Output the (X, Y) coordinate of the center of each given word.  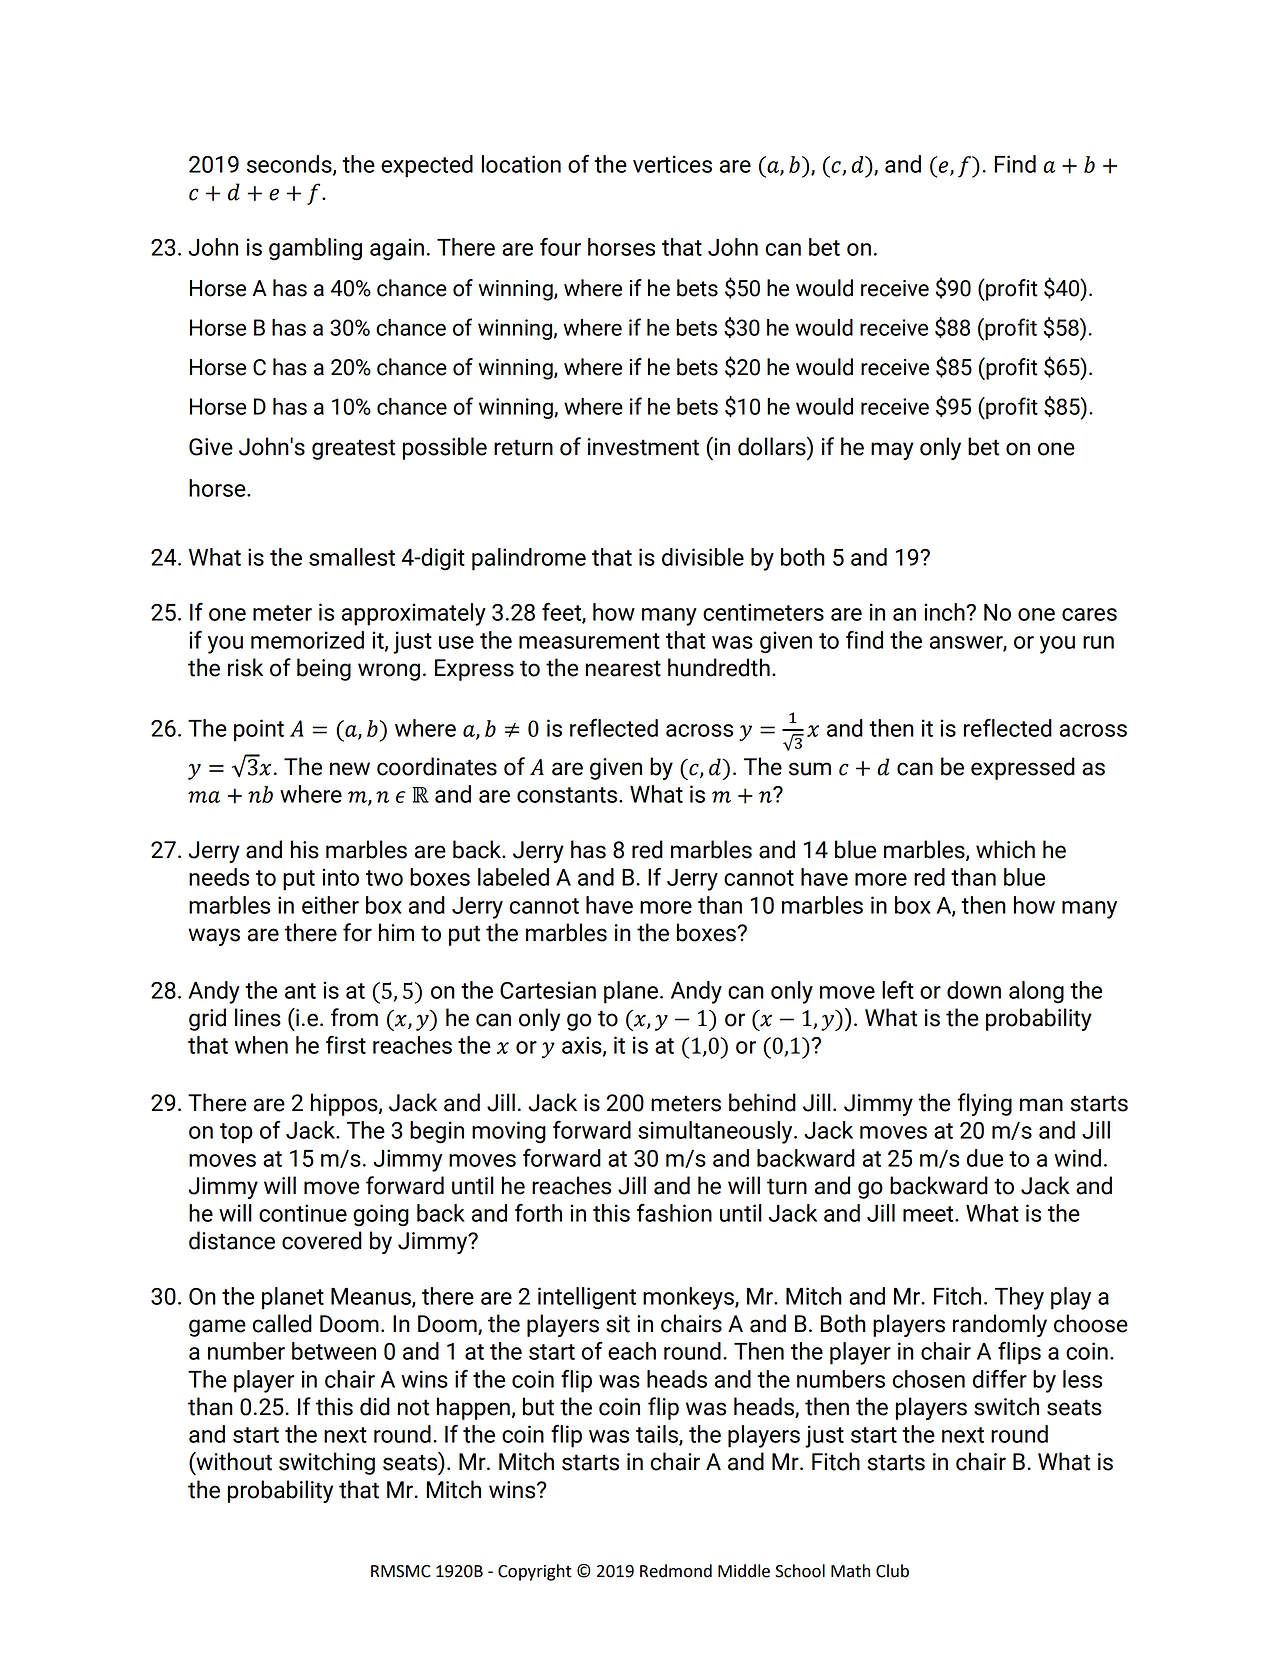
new (350, 769)
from (354, 1017)
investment (643, 447)
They (1019, 1298)
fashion (674, 1212)
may (892, 451)
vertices (672, 164)
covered (322, 1240)
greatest (353, 449)
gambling (315, 249)
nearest (623, 668)
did (375, 1406)
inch (945, 612)
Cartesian (548, 990)
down (974, 990)
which (1005, 849)
